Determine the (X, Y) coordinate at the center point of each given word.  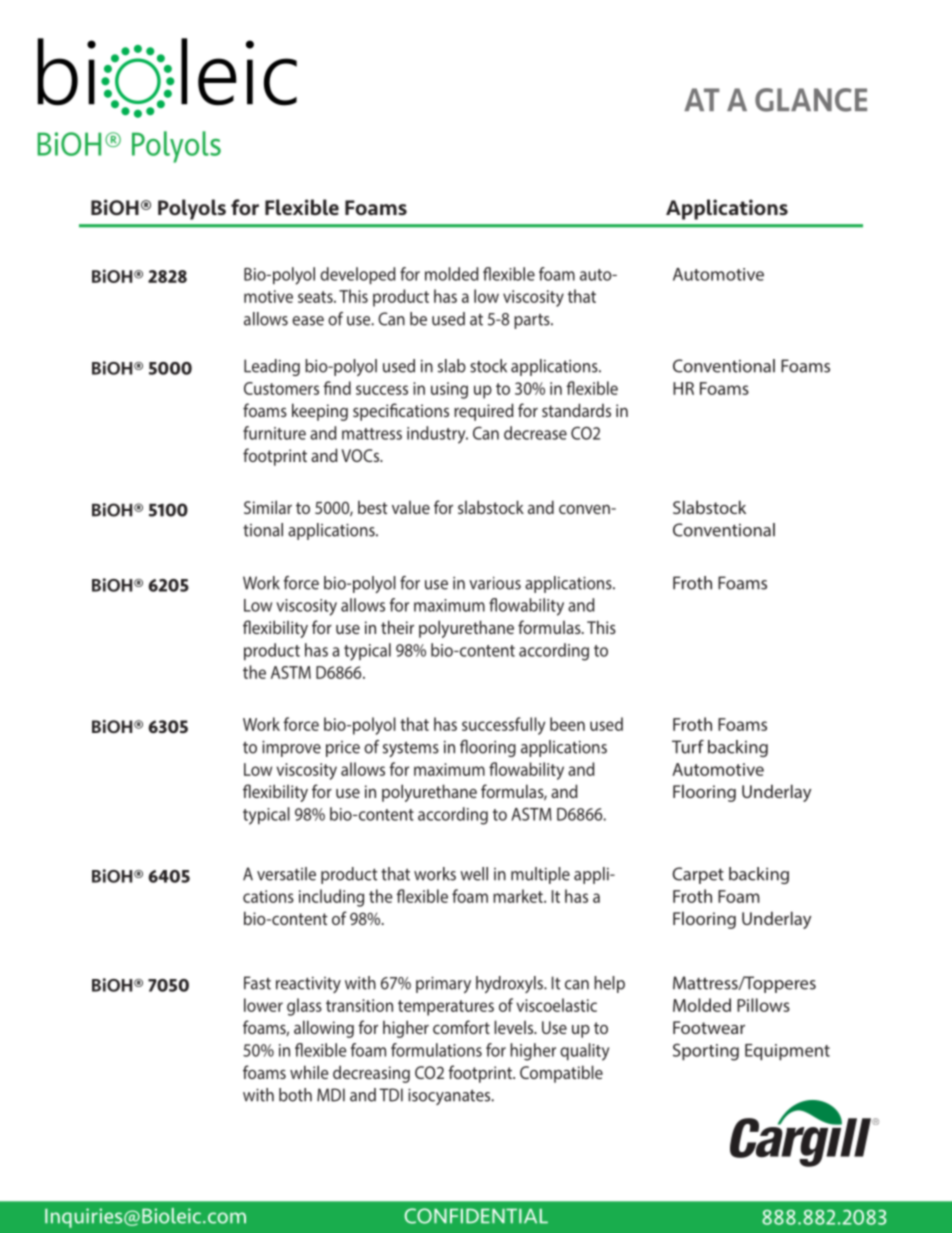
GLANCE (811, 100)
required (484, 412)
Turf (688, 747)
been (567, 724)
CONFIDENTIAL (476, 1216)
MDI (331, 1095)
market (519, 896)
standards (576, 410)
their (397, 627)
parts (533, 321)
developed (358, 275)
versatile (286, 874)
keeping (320, 412)
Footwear (709, 1027)
